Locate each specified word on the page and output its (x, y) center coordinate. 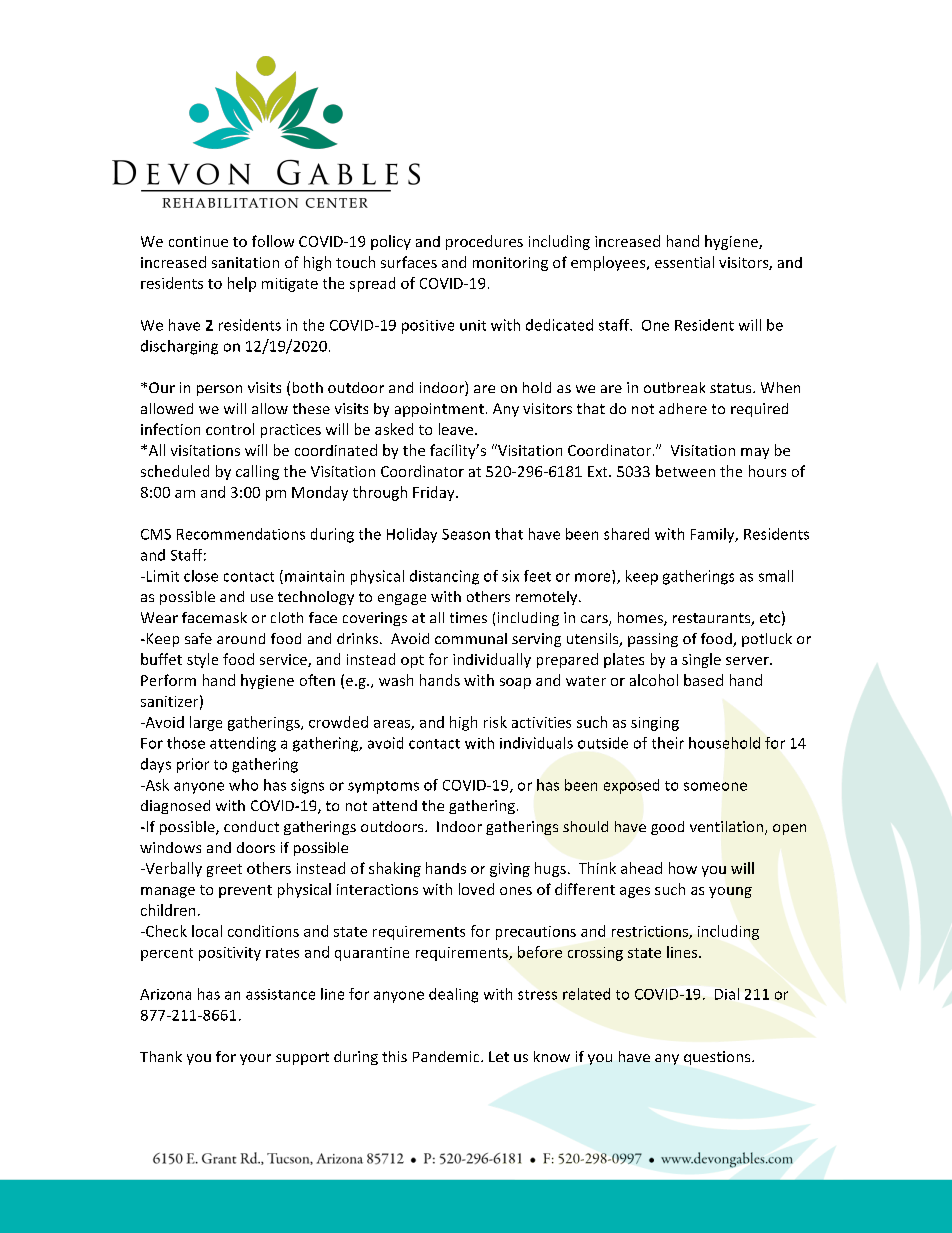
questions (718, 1058)
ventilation (728, 828)
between (685, 471)
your (255, 1059)
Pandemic (447, 1056)
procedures (484, 242)
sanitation (245, 262)
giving (510, 870)
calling (257, 472)
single (701, 660)
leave (457, 429)
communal (471, 638)
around (241, 638)
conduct (251, 826)
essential (684, 262)
